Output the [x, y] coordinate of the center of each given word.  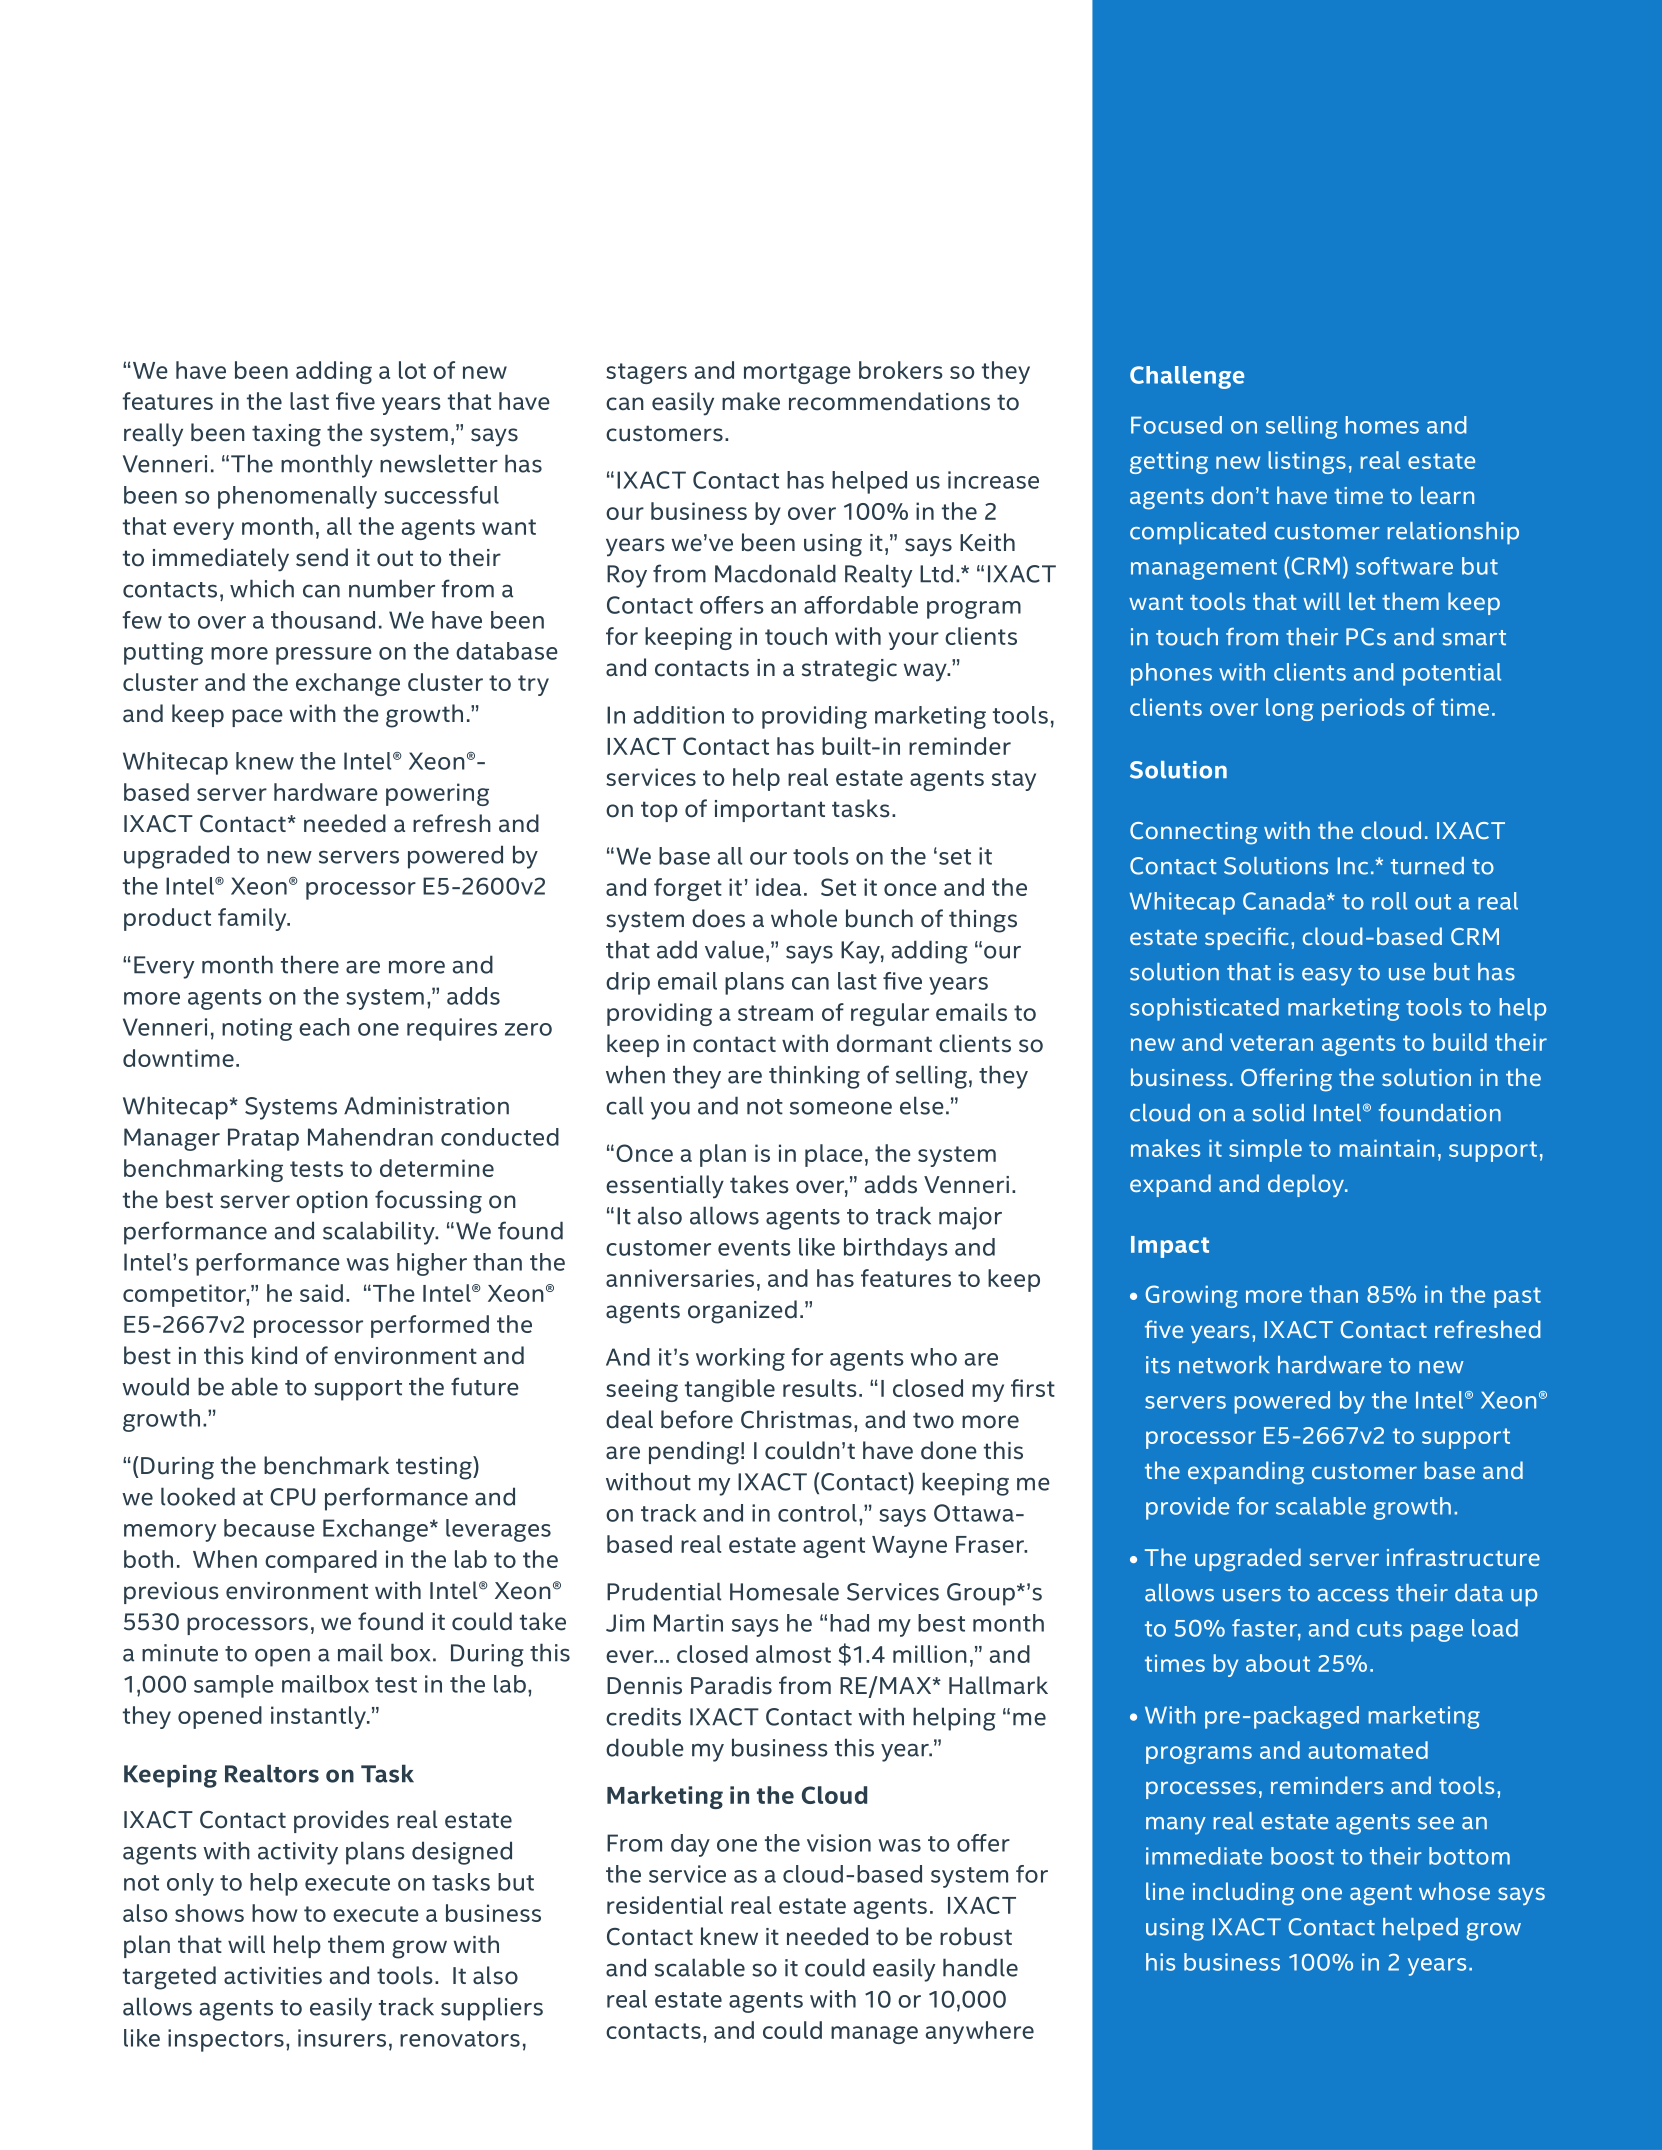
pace [257, 718]
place [834, 1155]
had [849, 1623]
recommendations [889, 401]
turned [1427, 866]
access [1353, 1595]
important [770, 811]
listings [1307, 462]
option [332, 1202]
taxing [286, 435]
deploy [1307, 1185]
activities [273, 1976]
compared [321, 1561]
